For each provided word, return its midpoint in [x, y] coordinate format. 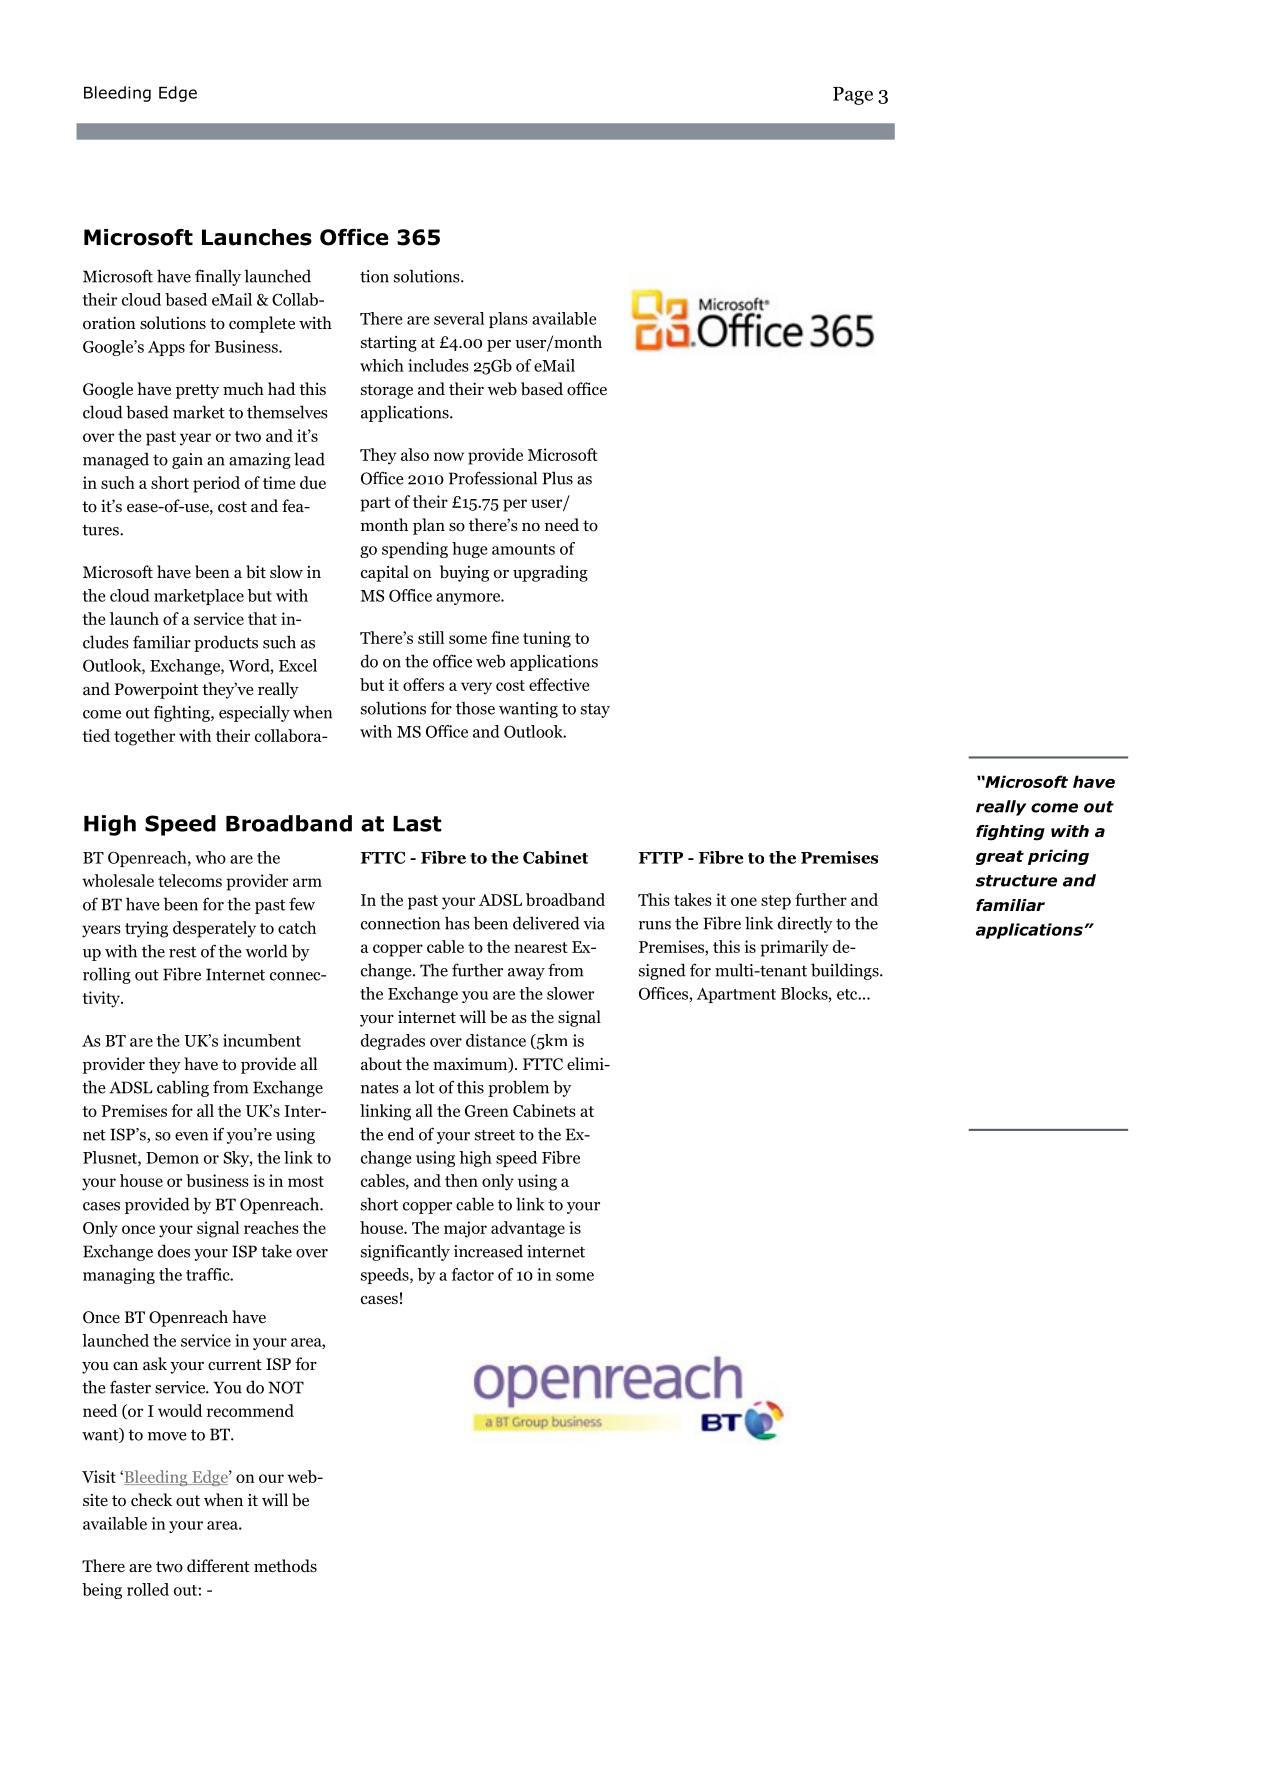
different [218, 1566]
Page [853, 96]
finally [218, 277]
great [1000, 857]
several [459, 318]
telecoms [190, 880]
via [594, 923]
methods [285, 1566]
